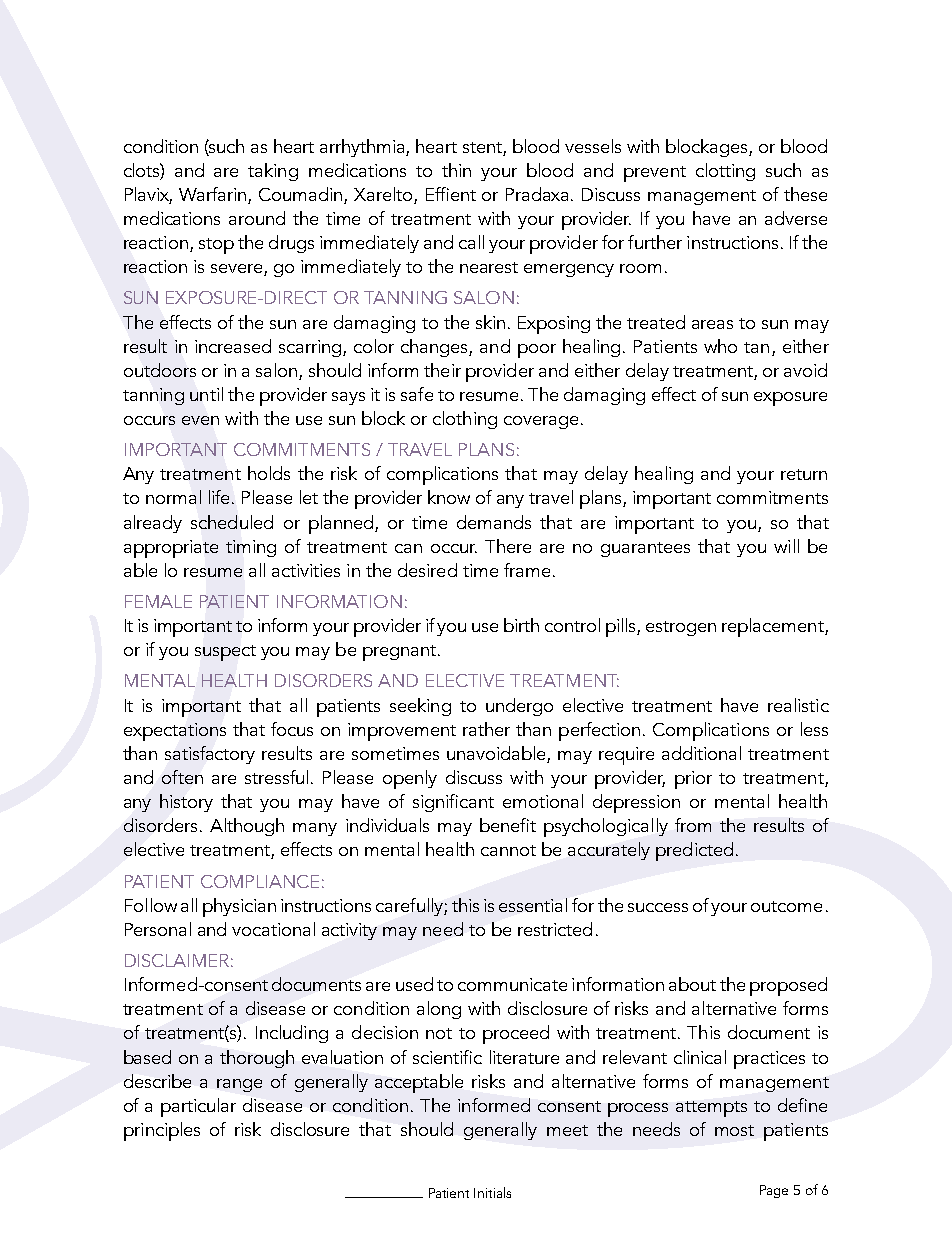 The width and height of the screenshot is (952, 1233). I want to click on Initials, so click(492, 1192).
